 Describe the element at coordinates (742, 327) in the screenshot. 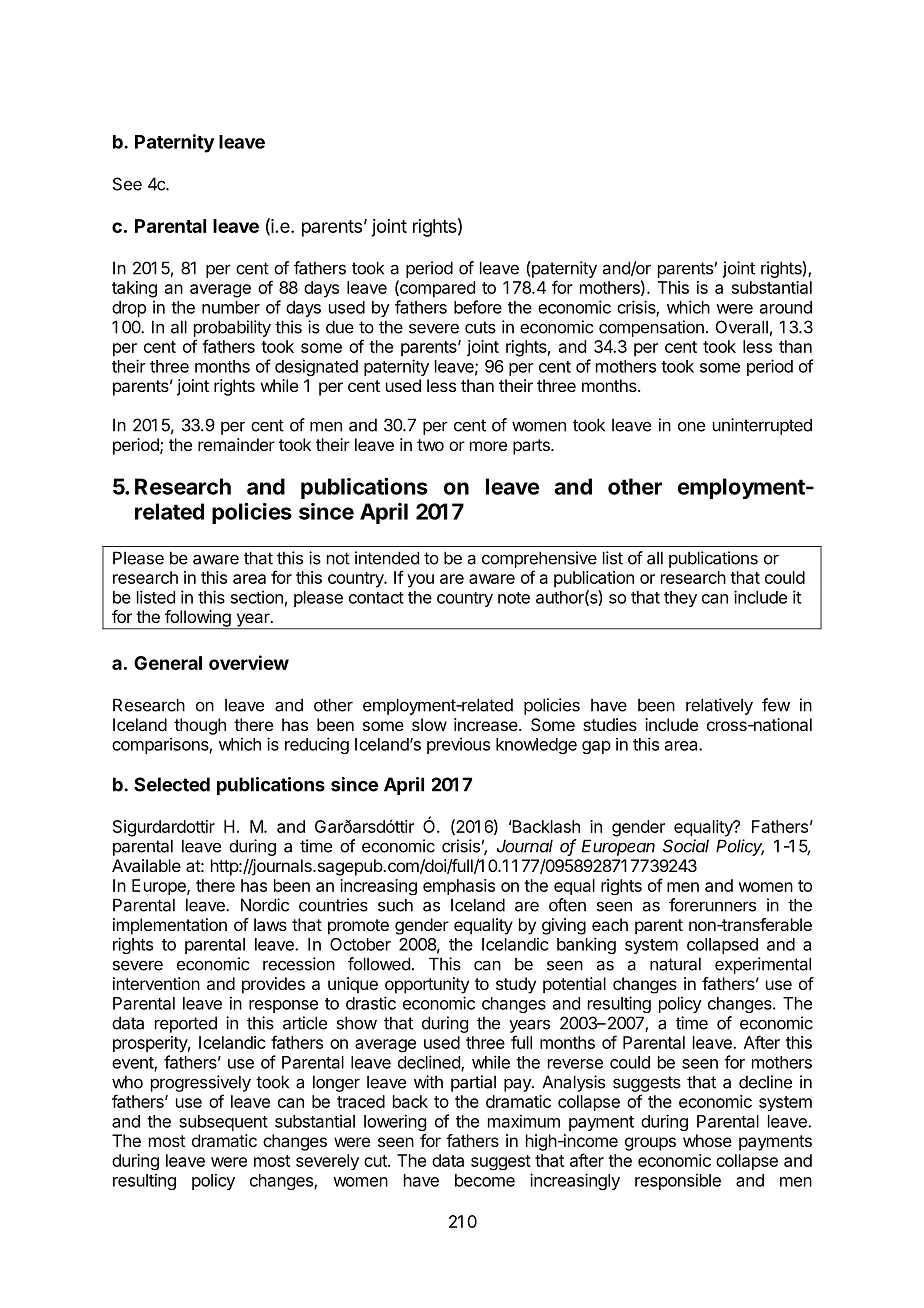

I see `Overall` at that location.
